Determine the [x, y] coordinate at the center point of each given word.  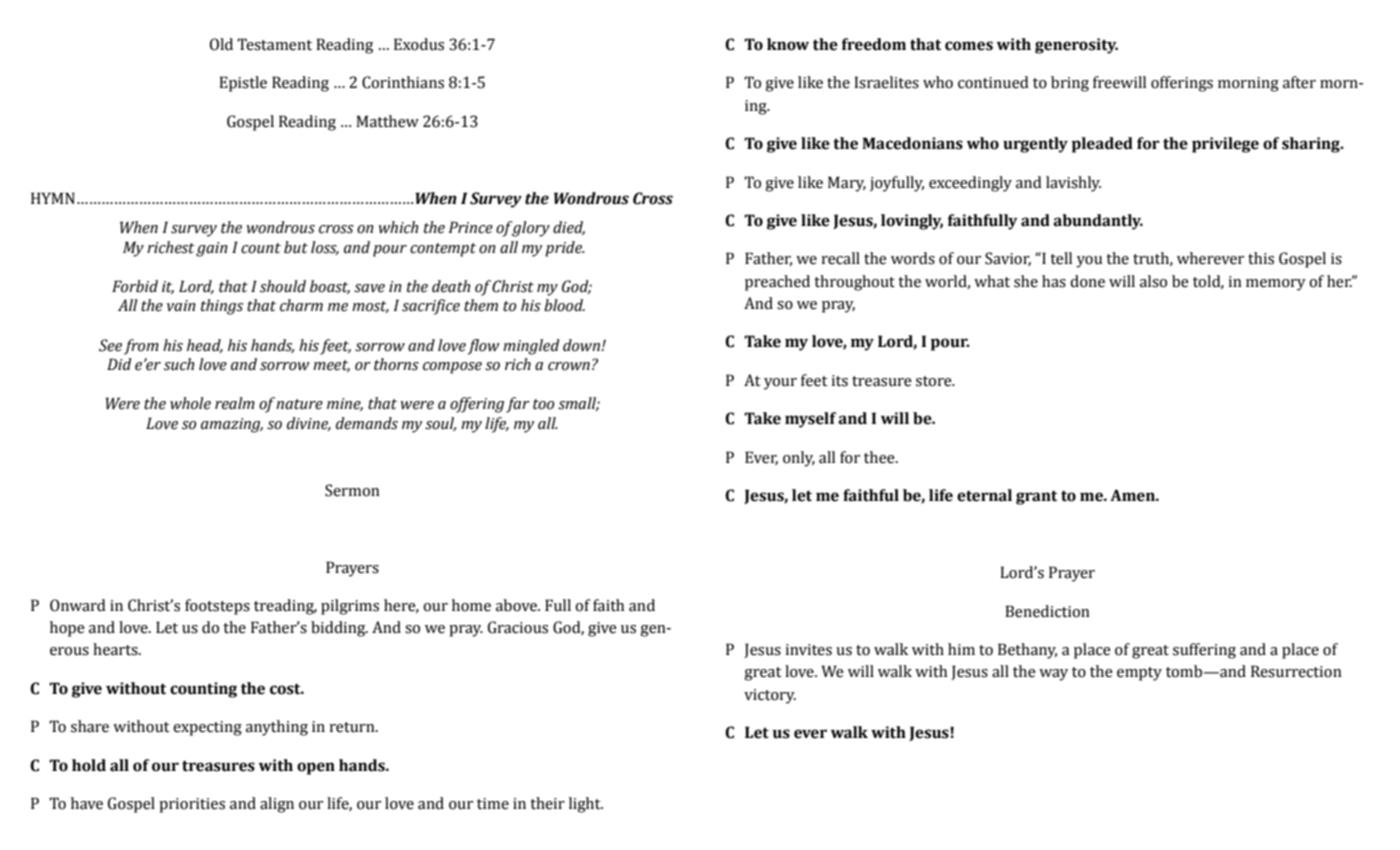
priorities [192, 805]
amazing [232, 425]
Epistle [243, 84]
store [935, 381]
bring [1070, 84]
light [586, 805]
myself [810, 420]
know [788, 44]
